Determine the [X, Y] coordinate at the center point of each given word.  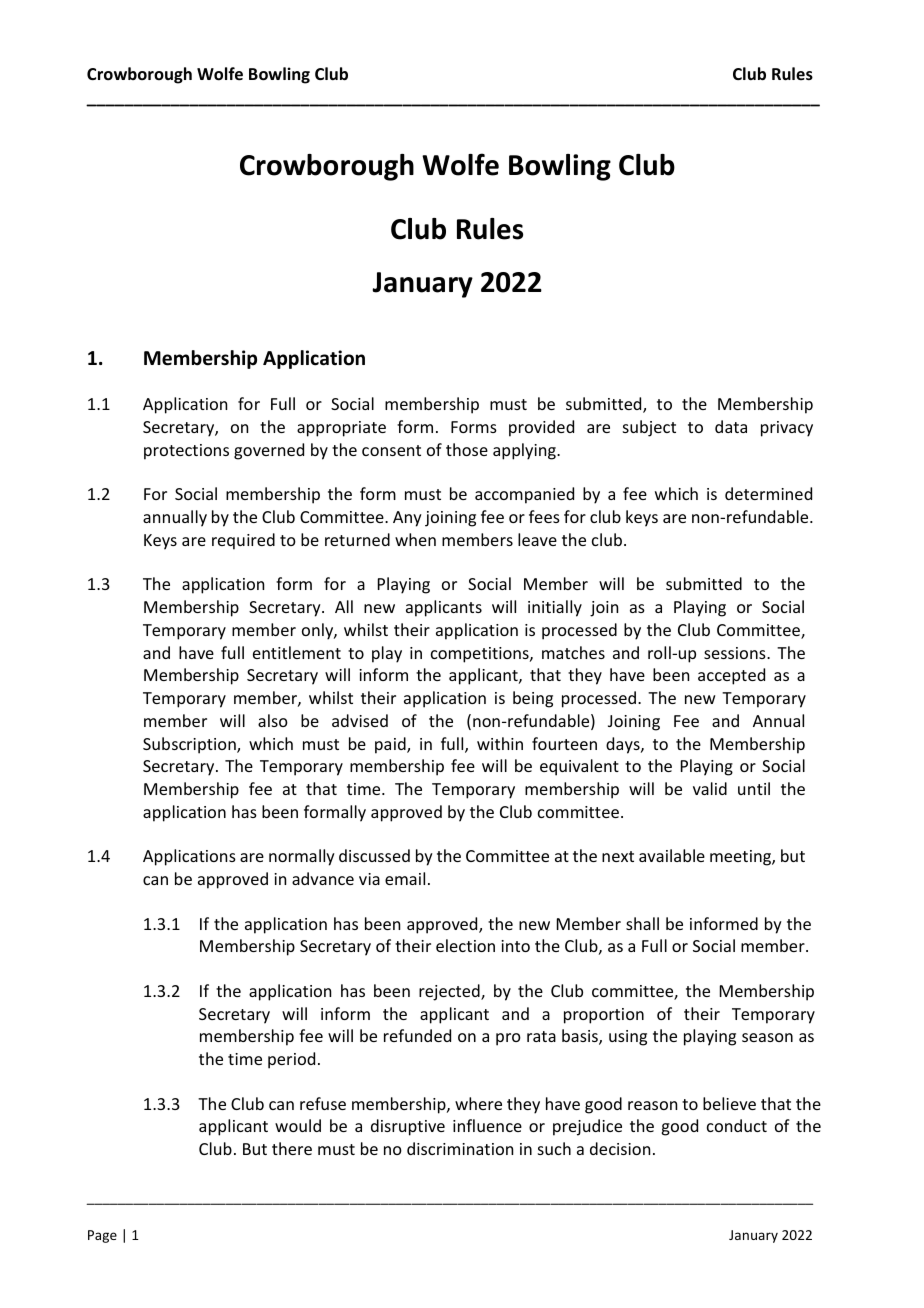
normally [302, 857]
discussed [374, 855]
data [731, 426]
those [467, 449]
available [672, 855]
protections [186, 452]
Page [102, 1236]
